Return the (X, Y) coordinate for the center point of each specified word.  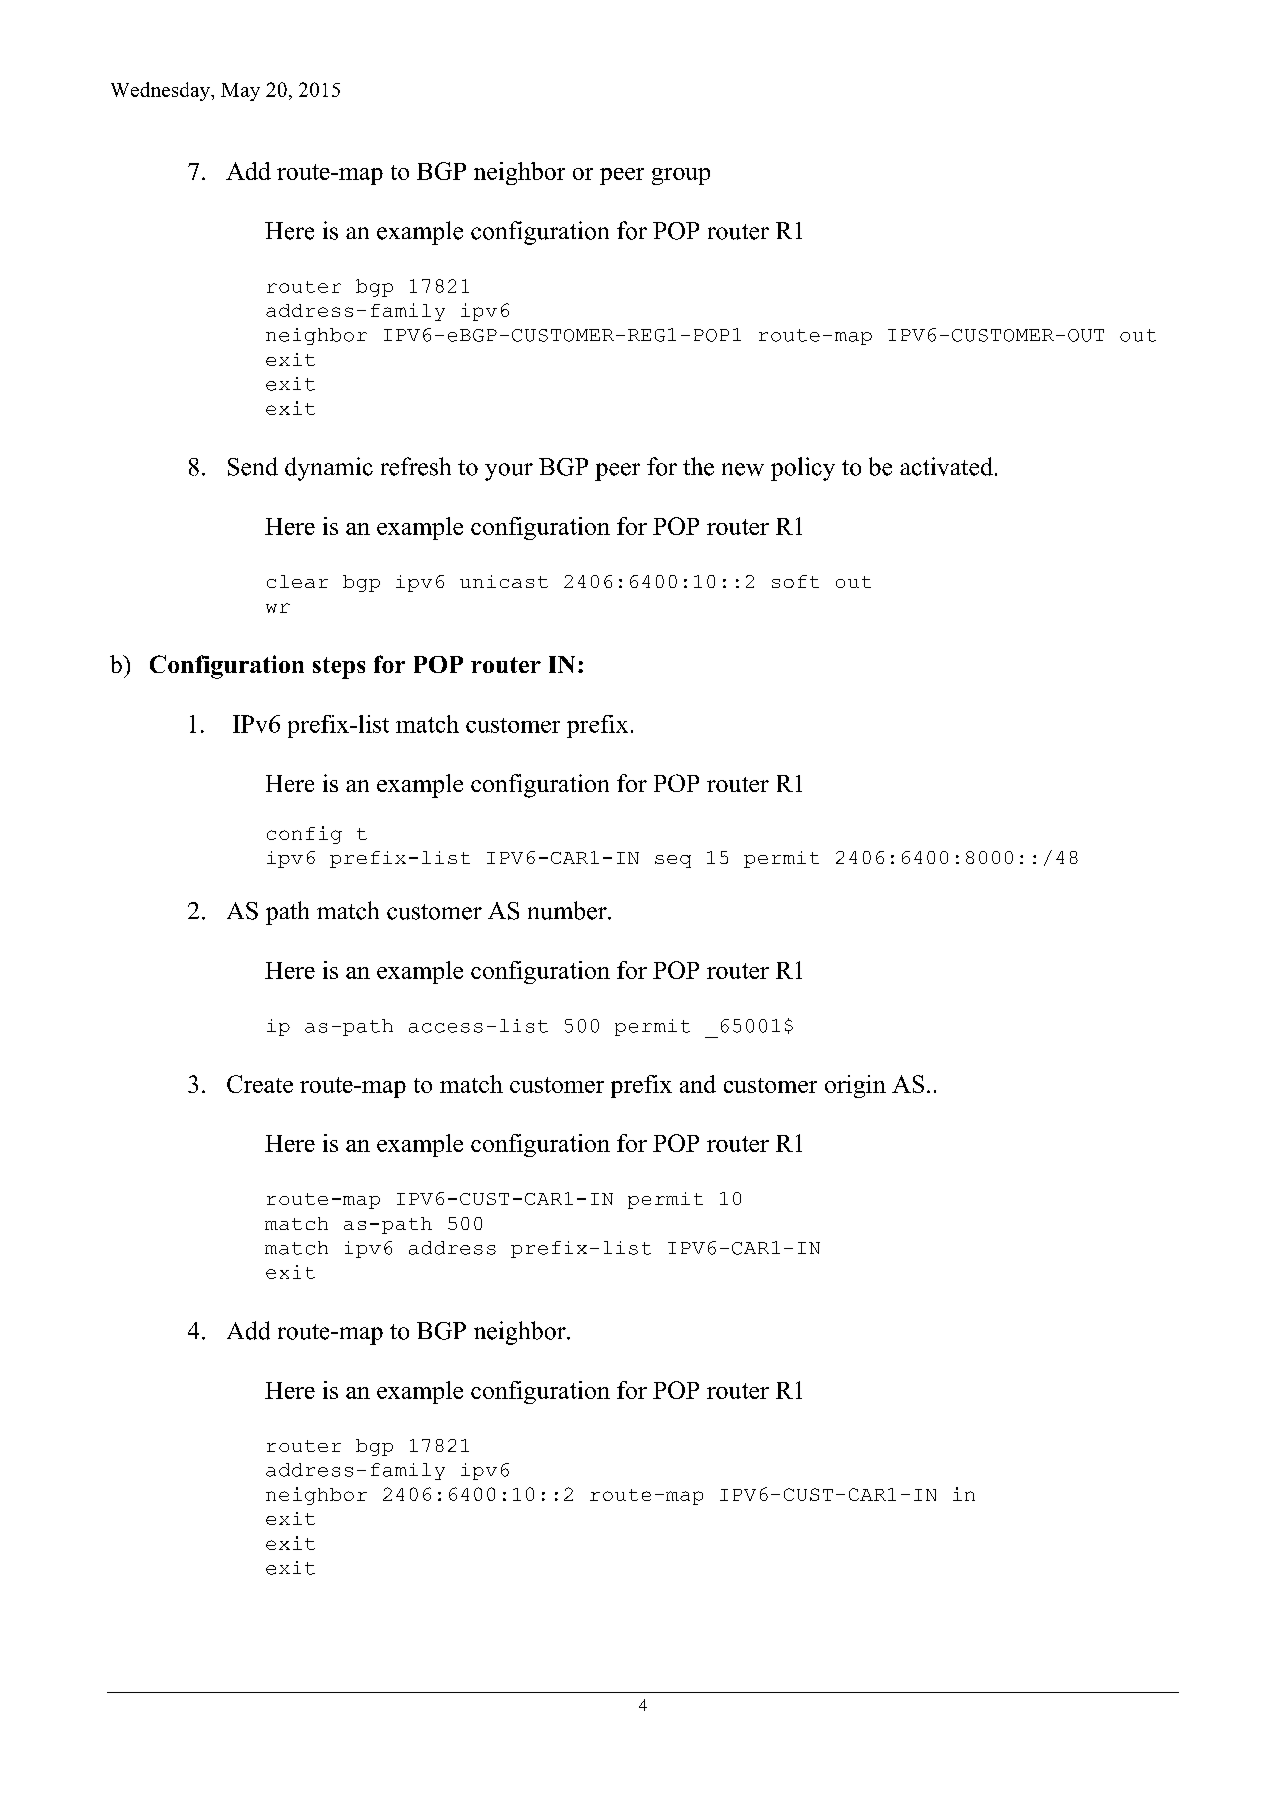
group (681, 176)
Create (260, 1084)
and (698, 1084)
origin (855, 1086)
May (240, 92)
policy (803, 469)
